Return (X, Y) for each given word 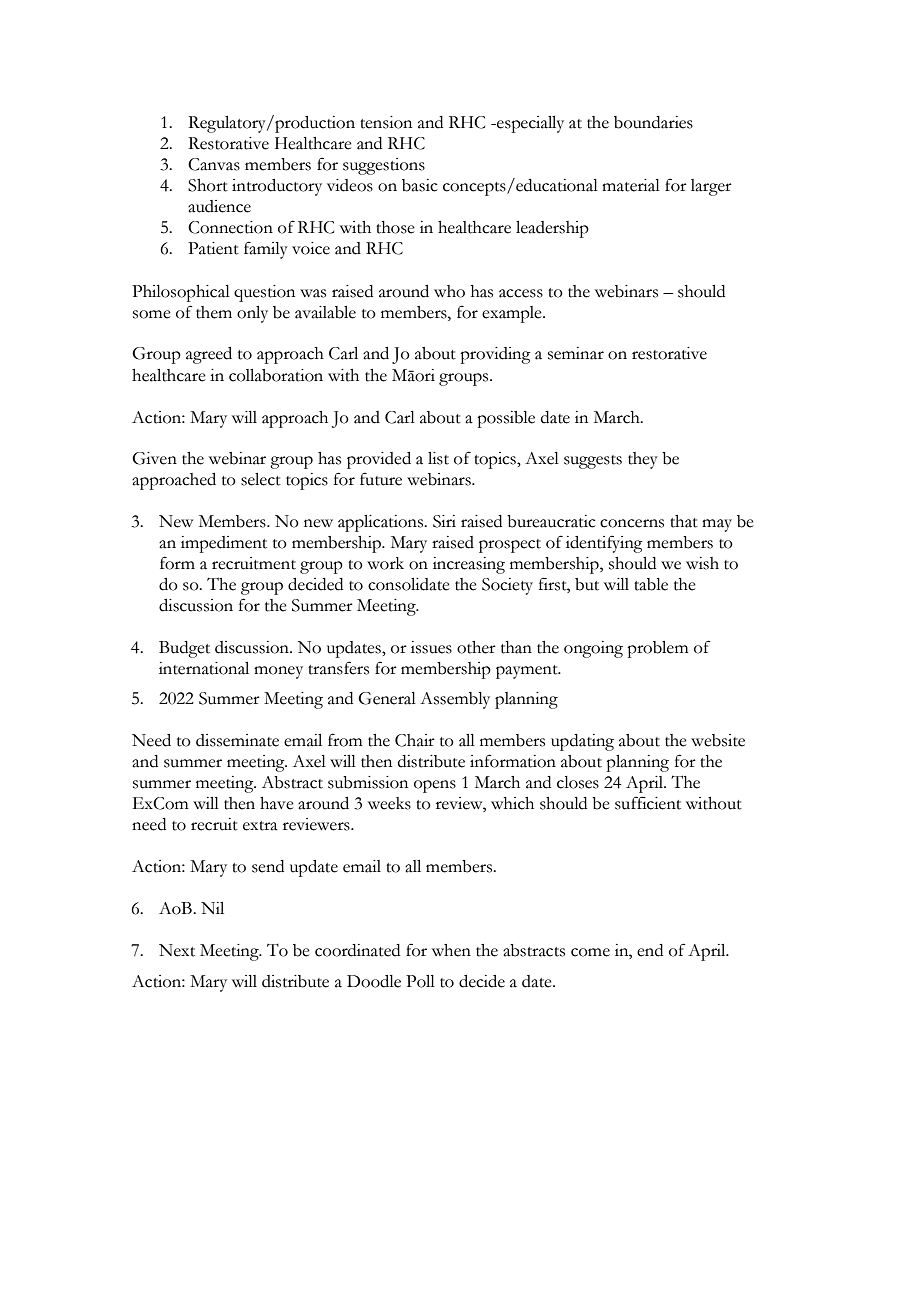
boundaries (653, 122)
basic (420, 185)
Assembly (455, 700)
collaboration (276, 375)
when (451, 950)
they (643, 460)
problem (657, 649)
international (204, 668)
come (590, 952)
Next (177, 950)
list (438, 458)
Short (208, 185)
